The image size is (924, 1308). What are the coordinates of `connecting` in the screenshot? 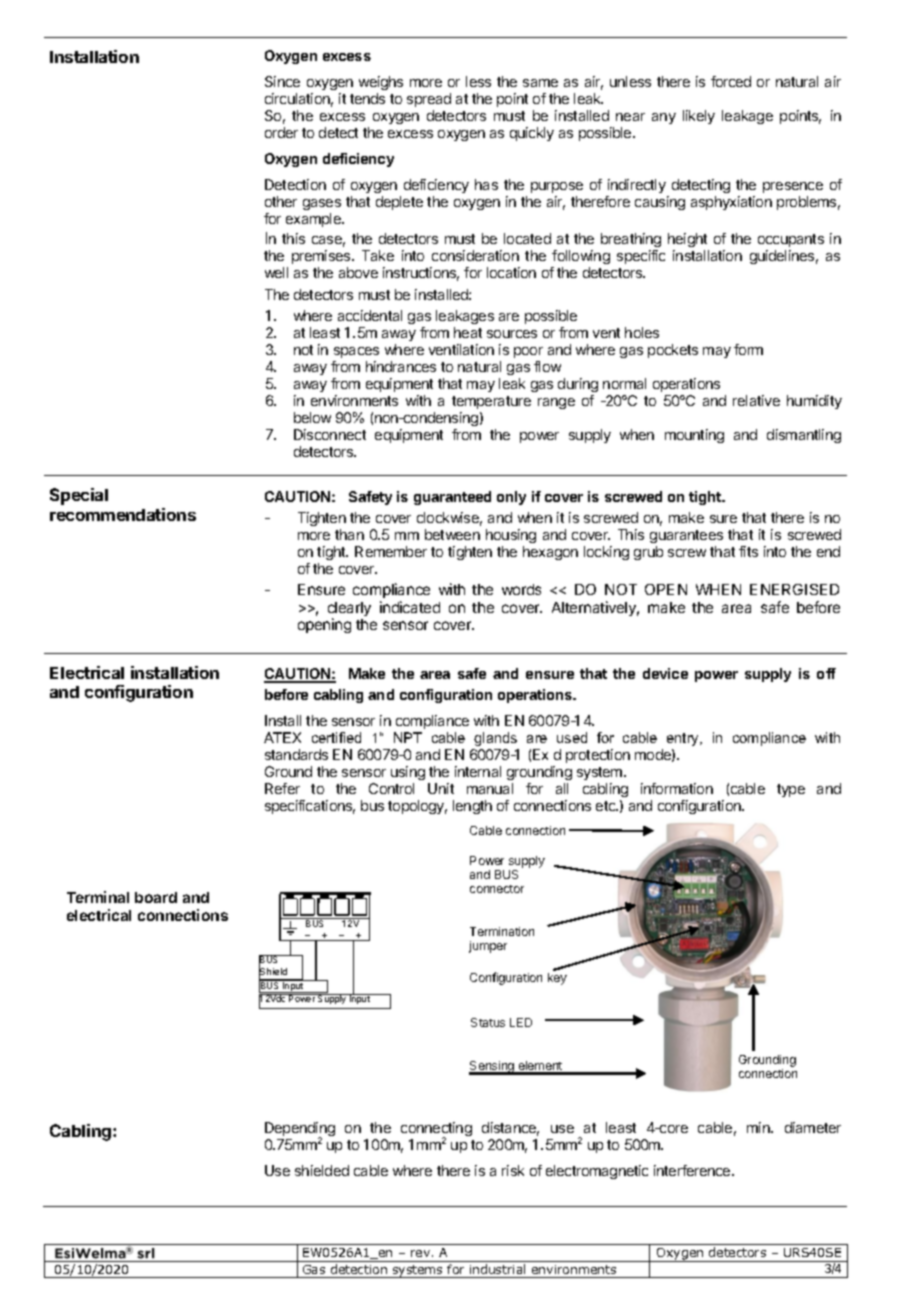 It's located at (436, 1130).
